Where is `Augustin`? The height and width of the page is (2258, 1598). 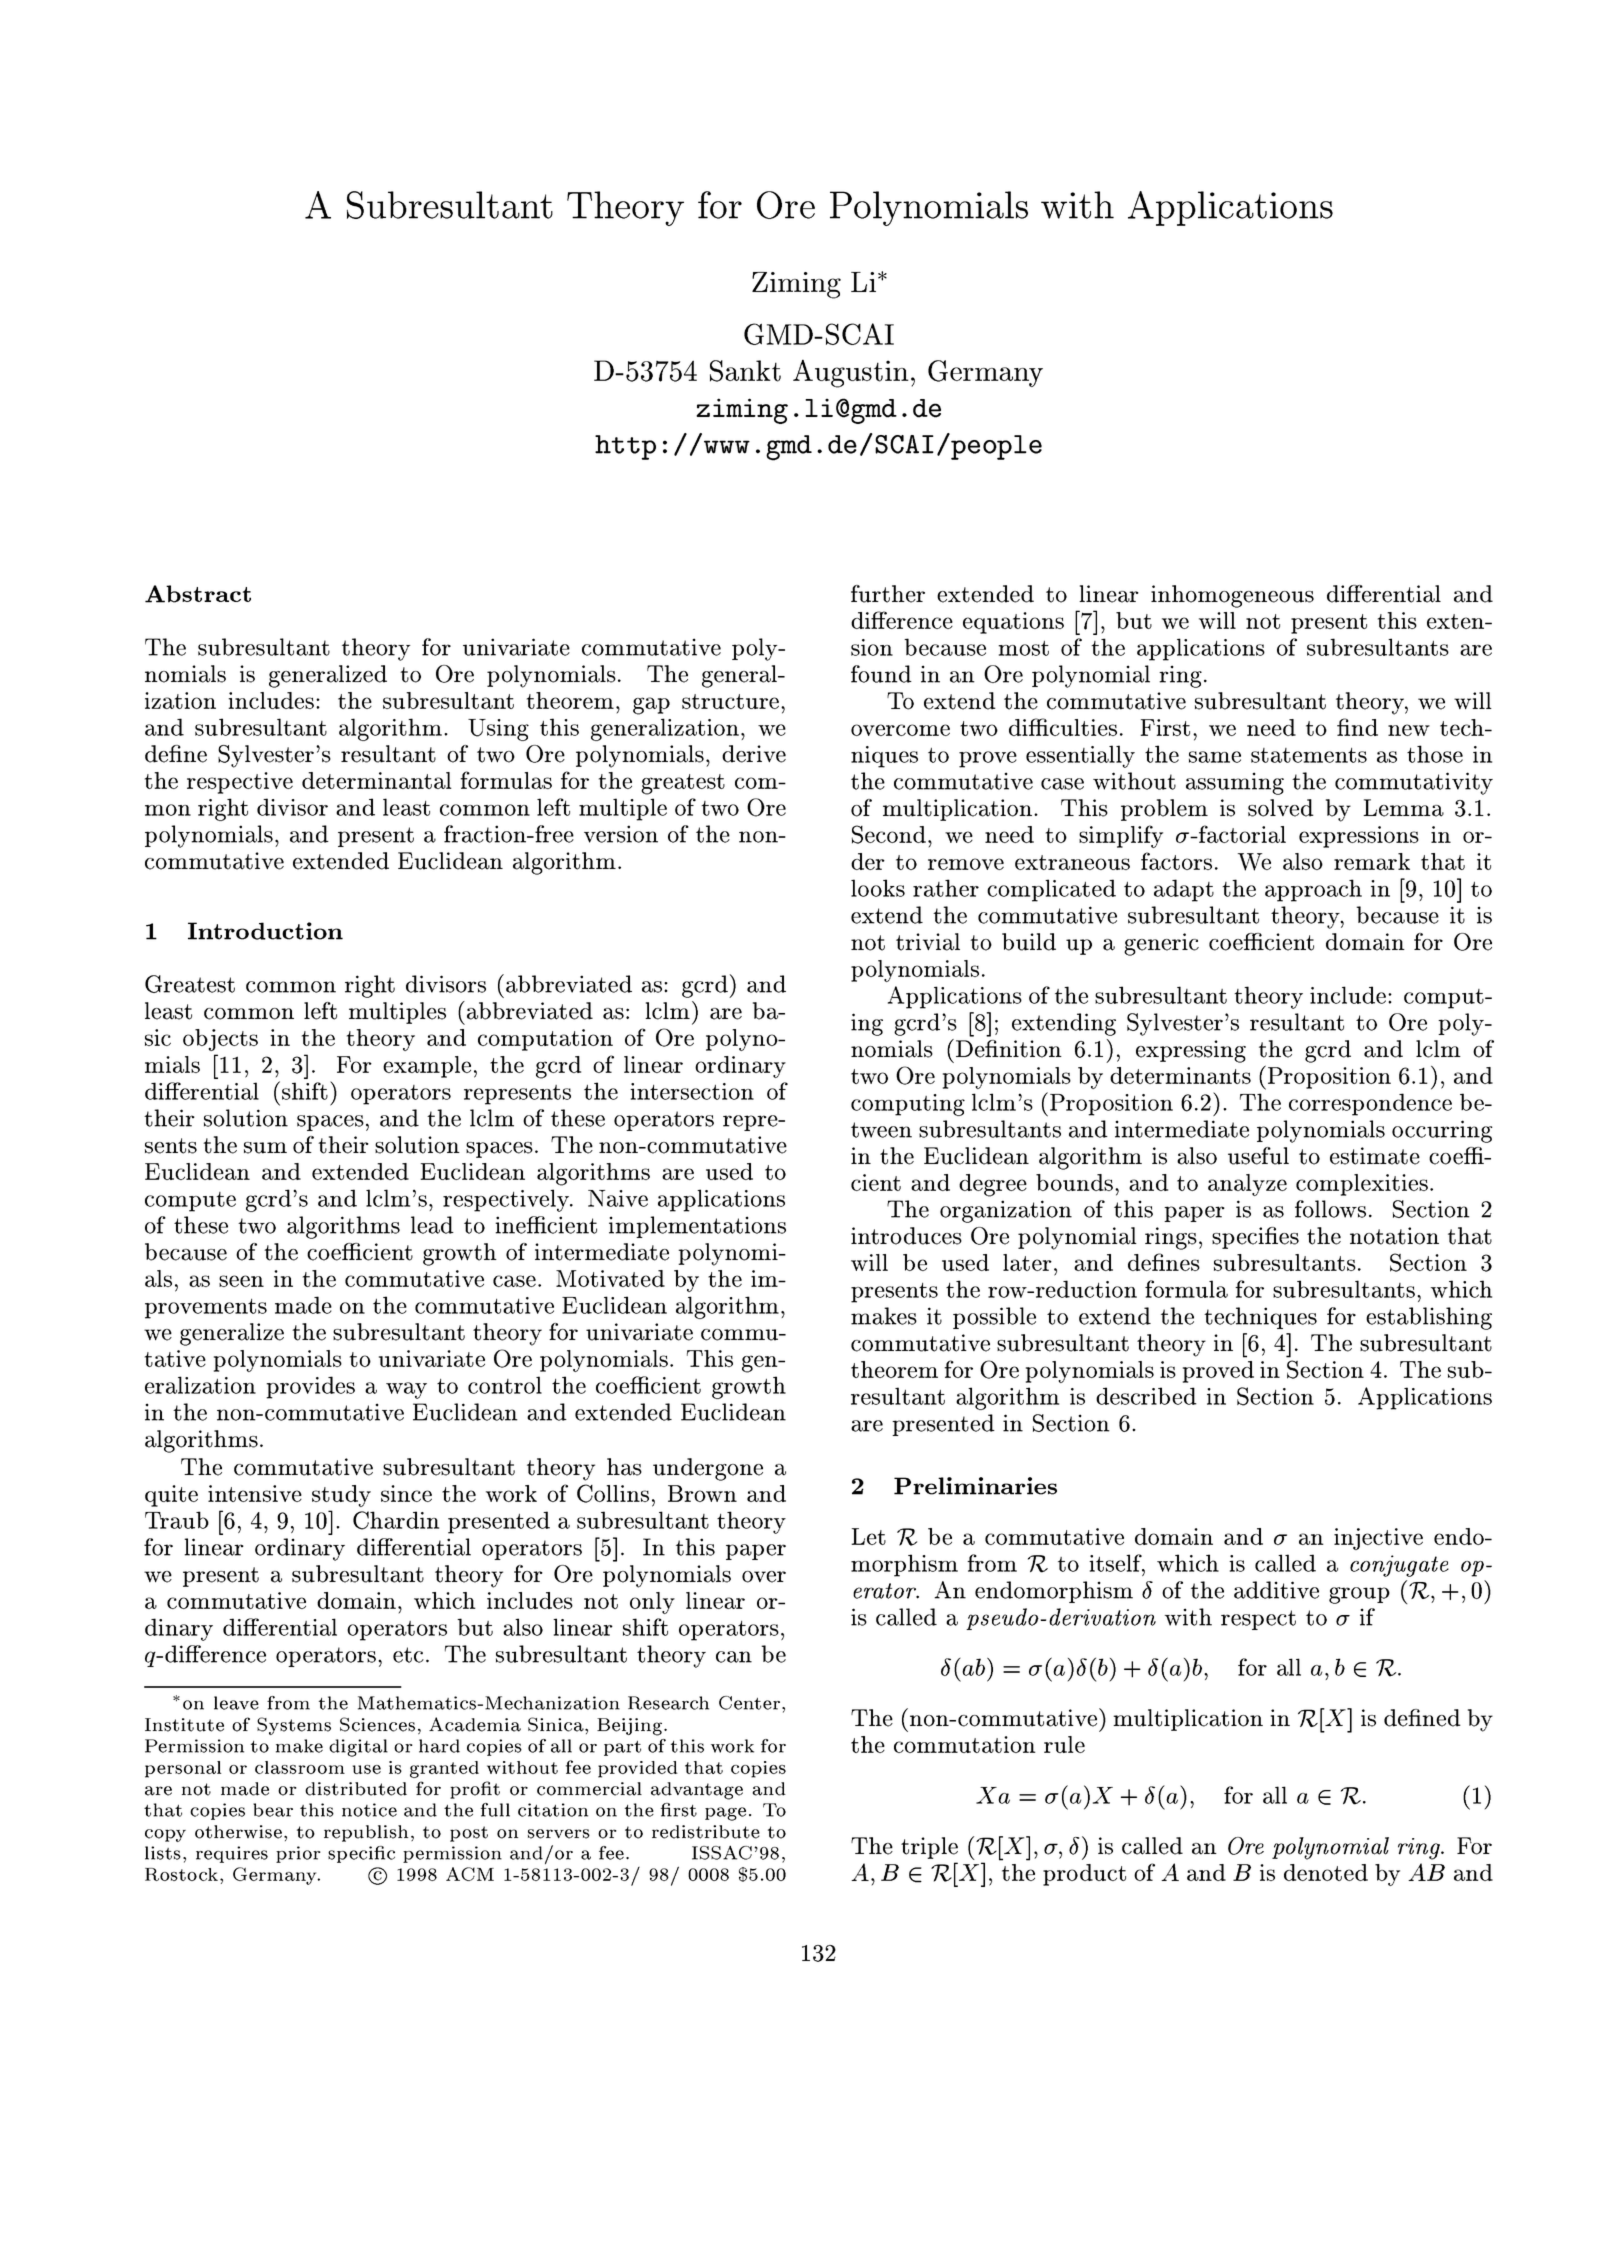
Augustin is located at coordinates (851, 374).
